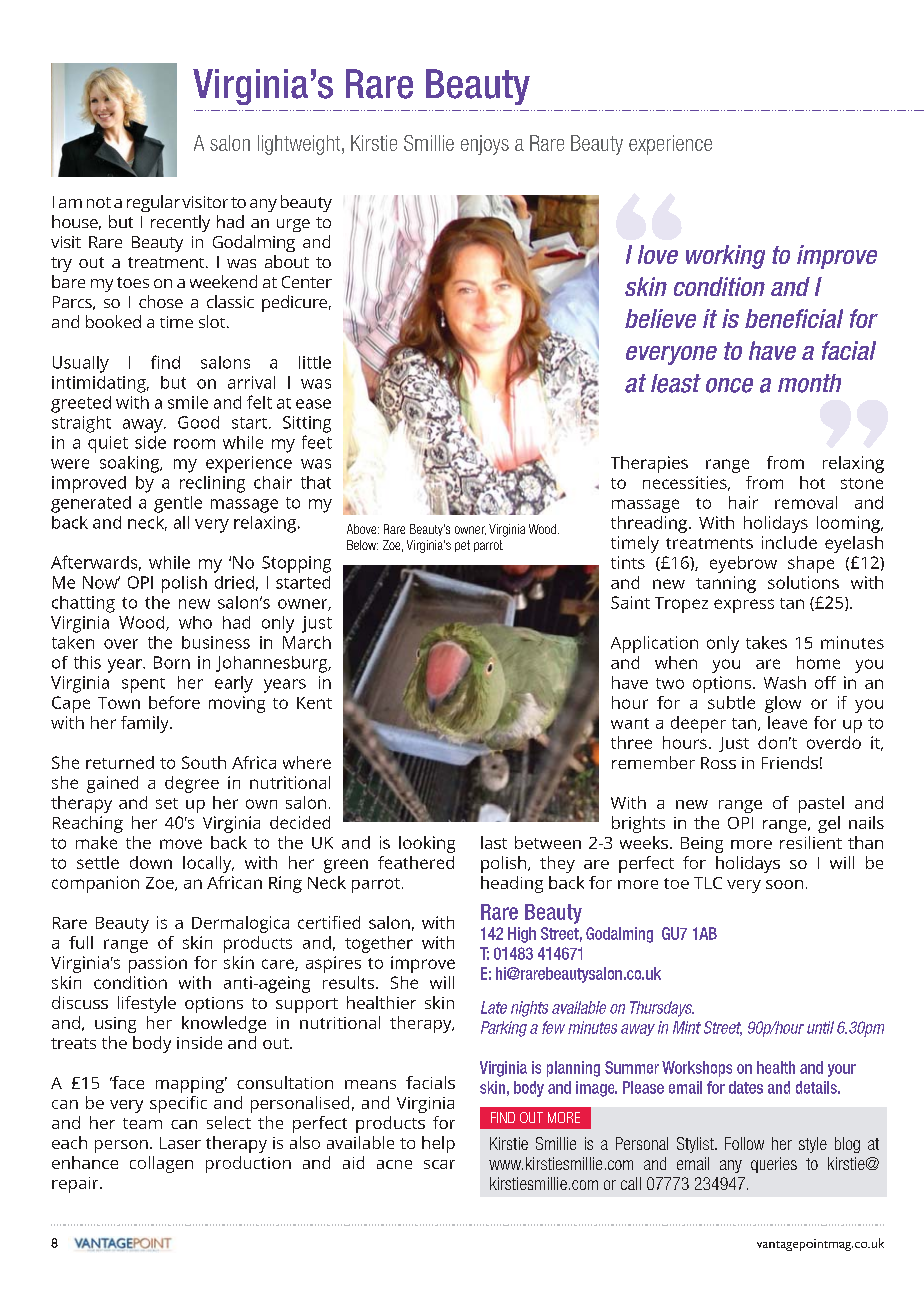 The image size is (924, 1308). I want to click on enjoys, so click(485, 145).
